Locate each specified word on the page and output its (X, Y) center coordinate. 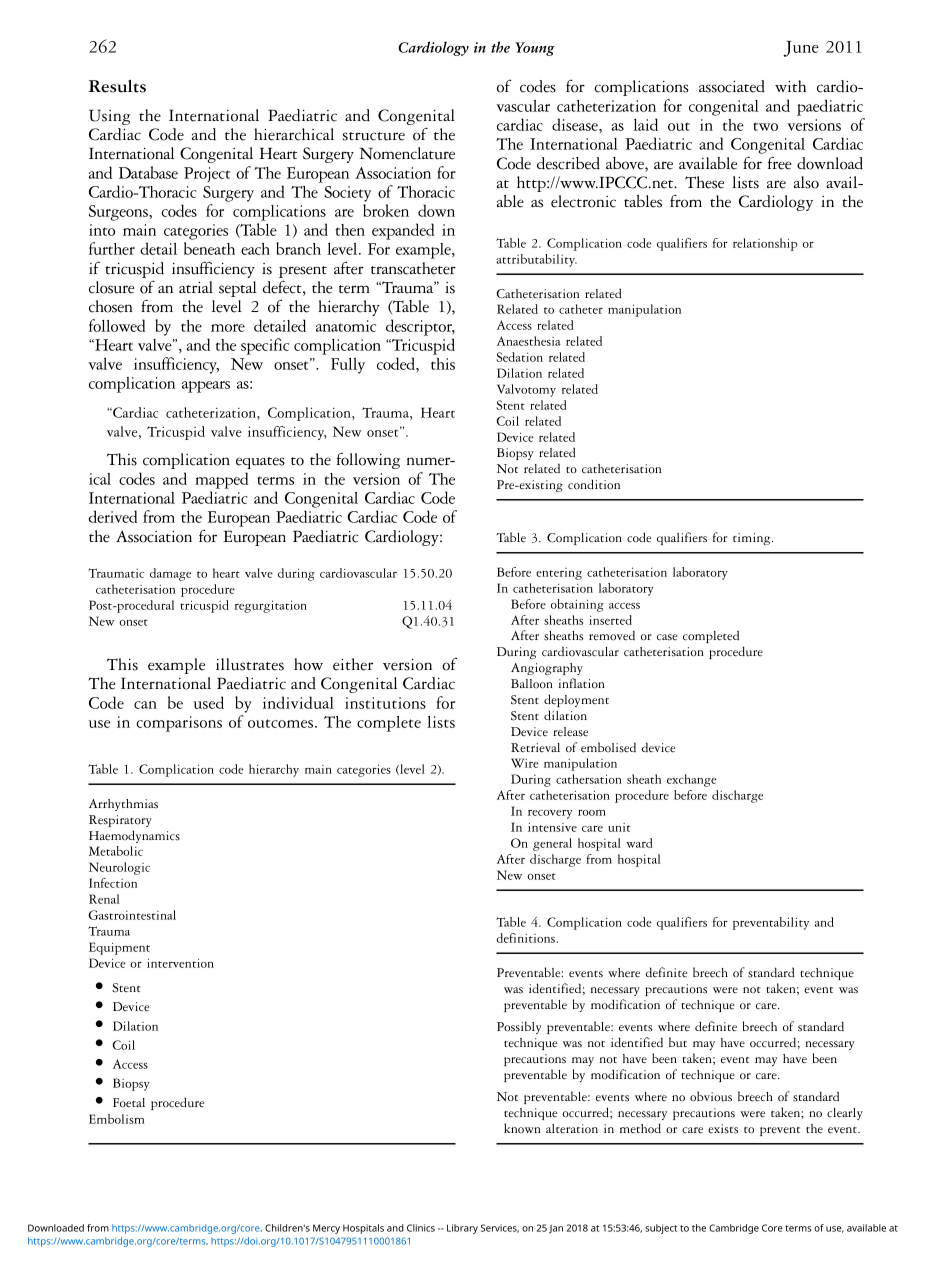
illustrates (250, 664)
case (667, 637)
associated (732, 86)
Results (117, 86)
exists (723, 1129)
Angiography (547, 669)
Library (462, 1229)
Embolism (116, 1119)
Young (535, 49)
